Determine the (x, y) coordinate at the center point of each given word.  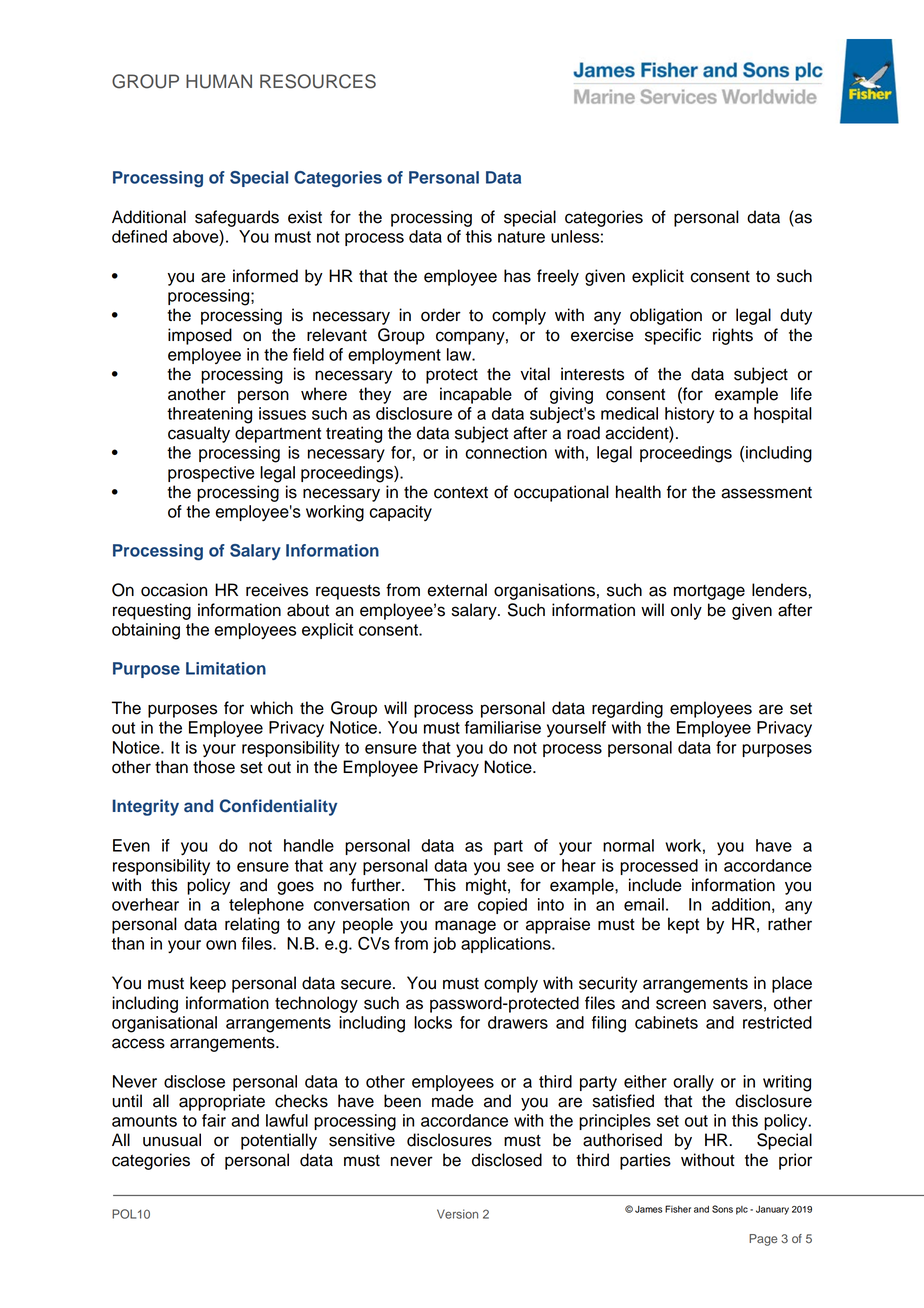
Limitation (226, 668)
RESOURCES (318, 81)
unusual (172, 1140)
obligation (666, 316)
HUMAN (219, 81)
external (457, 590)
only (686, 611)
